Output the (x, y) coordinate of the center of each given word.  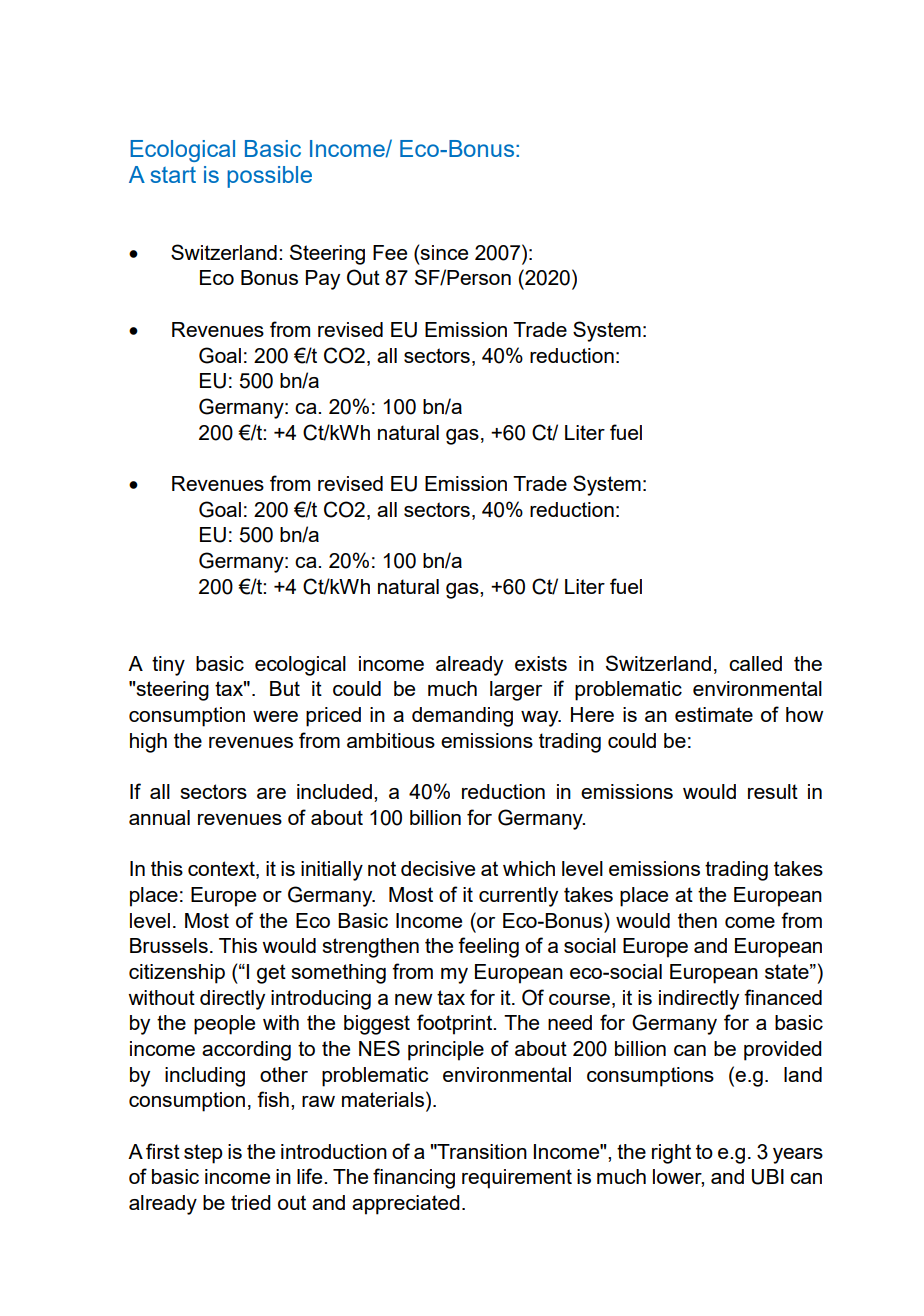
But (285, 688)
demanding (462, 717)
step (203, 1154)
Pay (323, 280)
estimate (714, 714)
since (443, 252)
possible (269, 177)
